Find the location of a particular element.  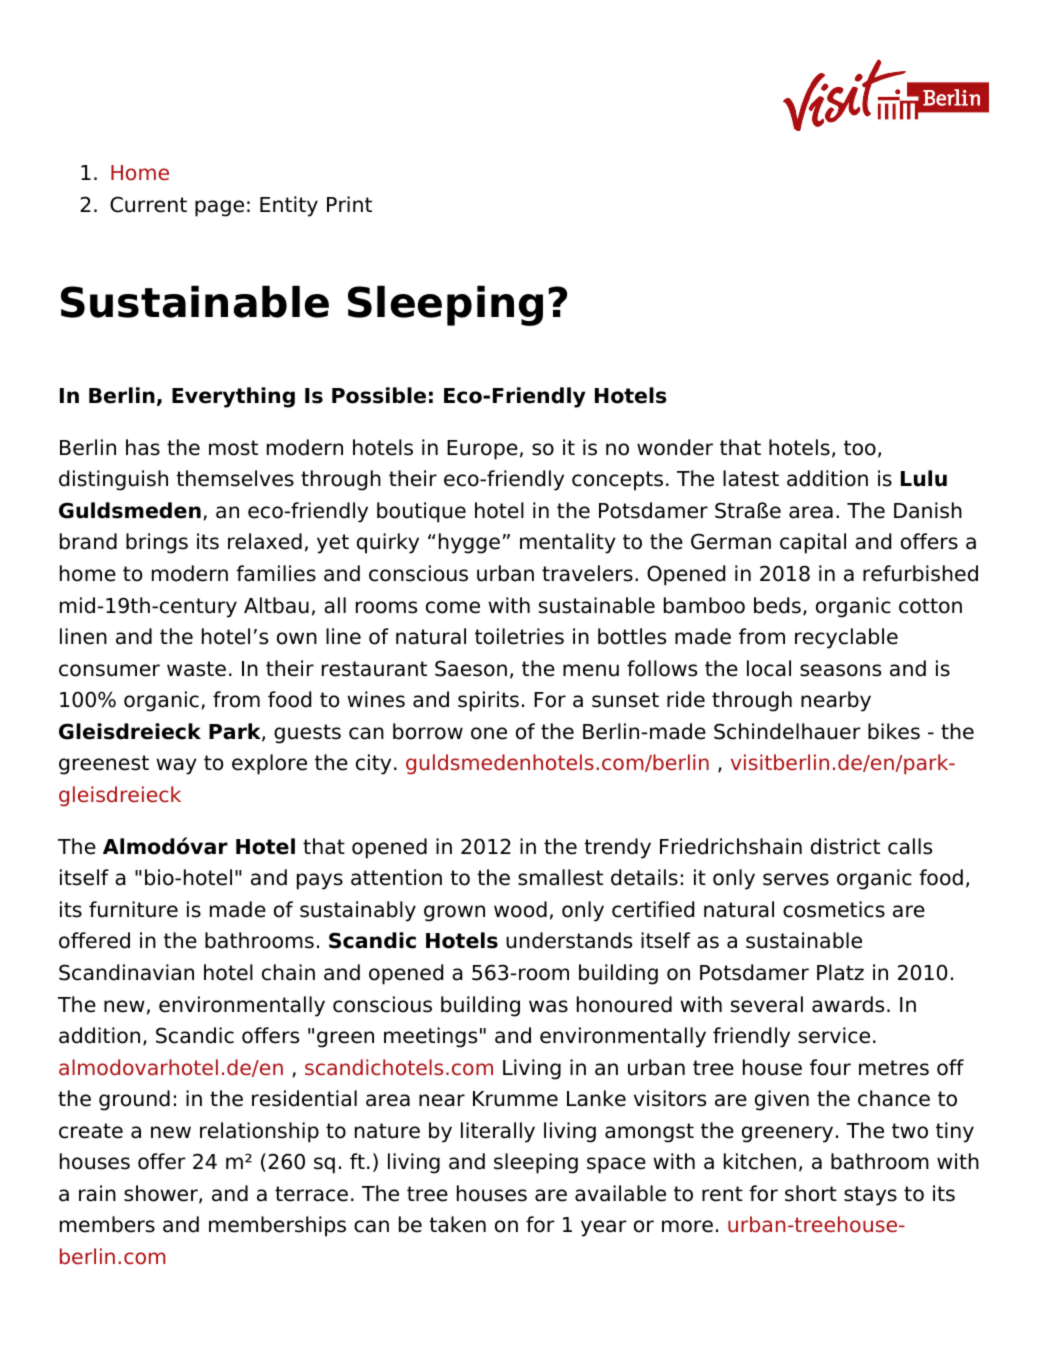

Print is located at coordinates (349, 204).
